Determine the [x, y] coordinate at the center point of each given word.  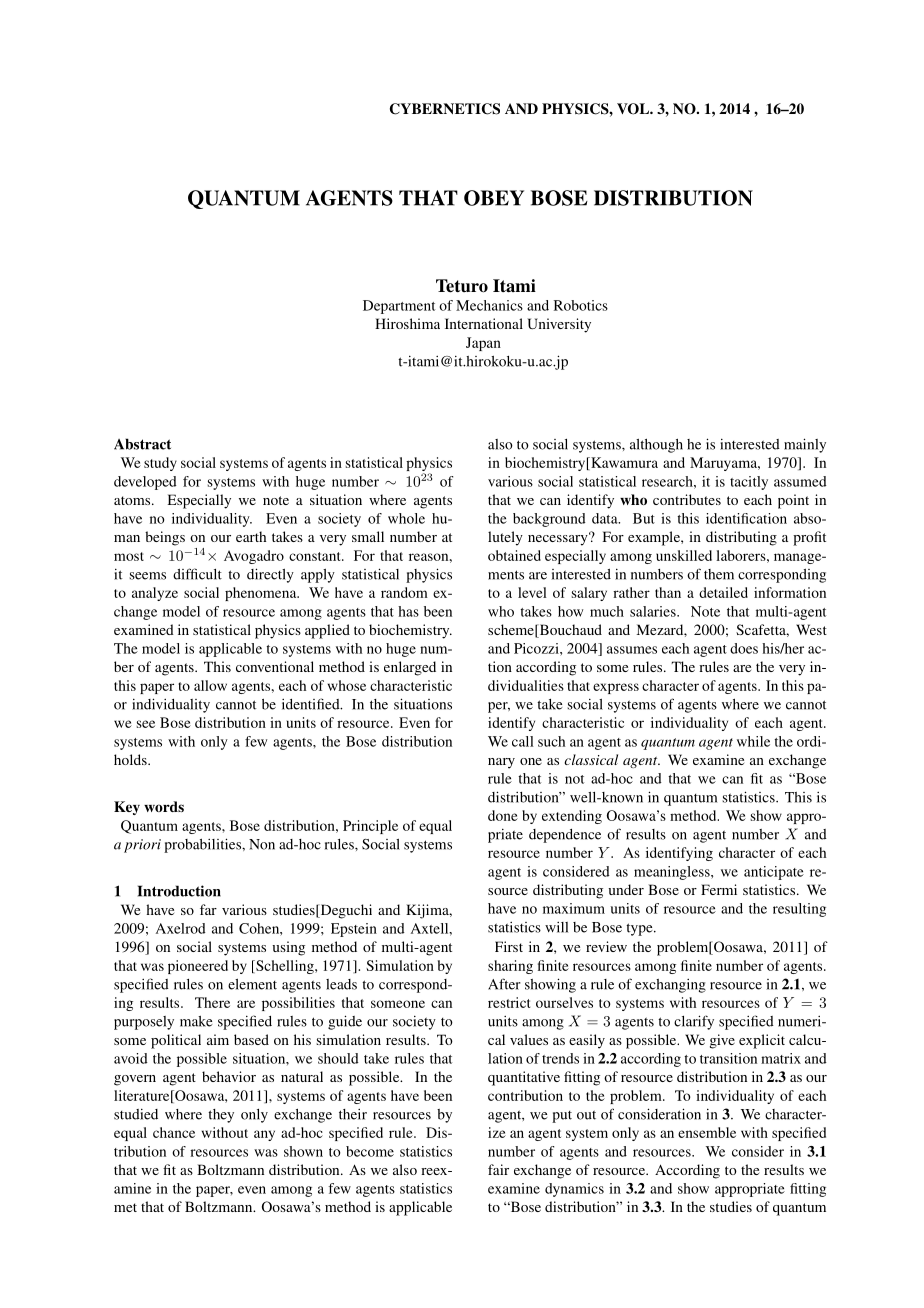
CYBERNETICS [445, 109]
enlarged [410, 668]
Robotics [581, 305]
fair [498, 1169]
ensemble [707, 1132]
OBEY [494, 198]
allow [210, 685]
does [744, 648]
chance [174, 1132]
